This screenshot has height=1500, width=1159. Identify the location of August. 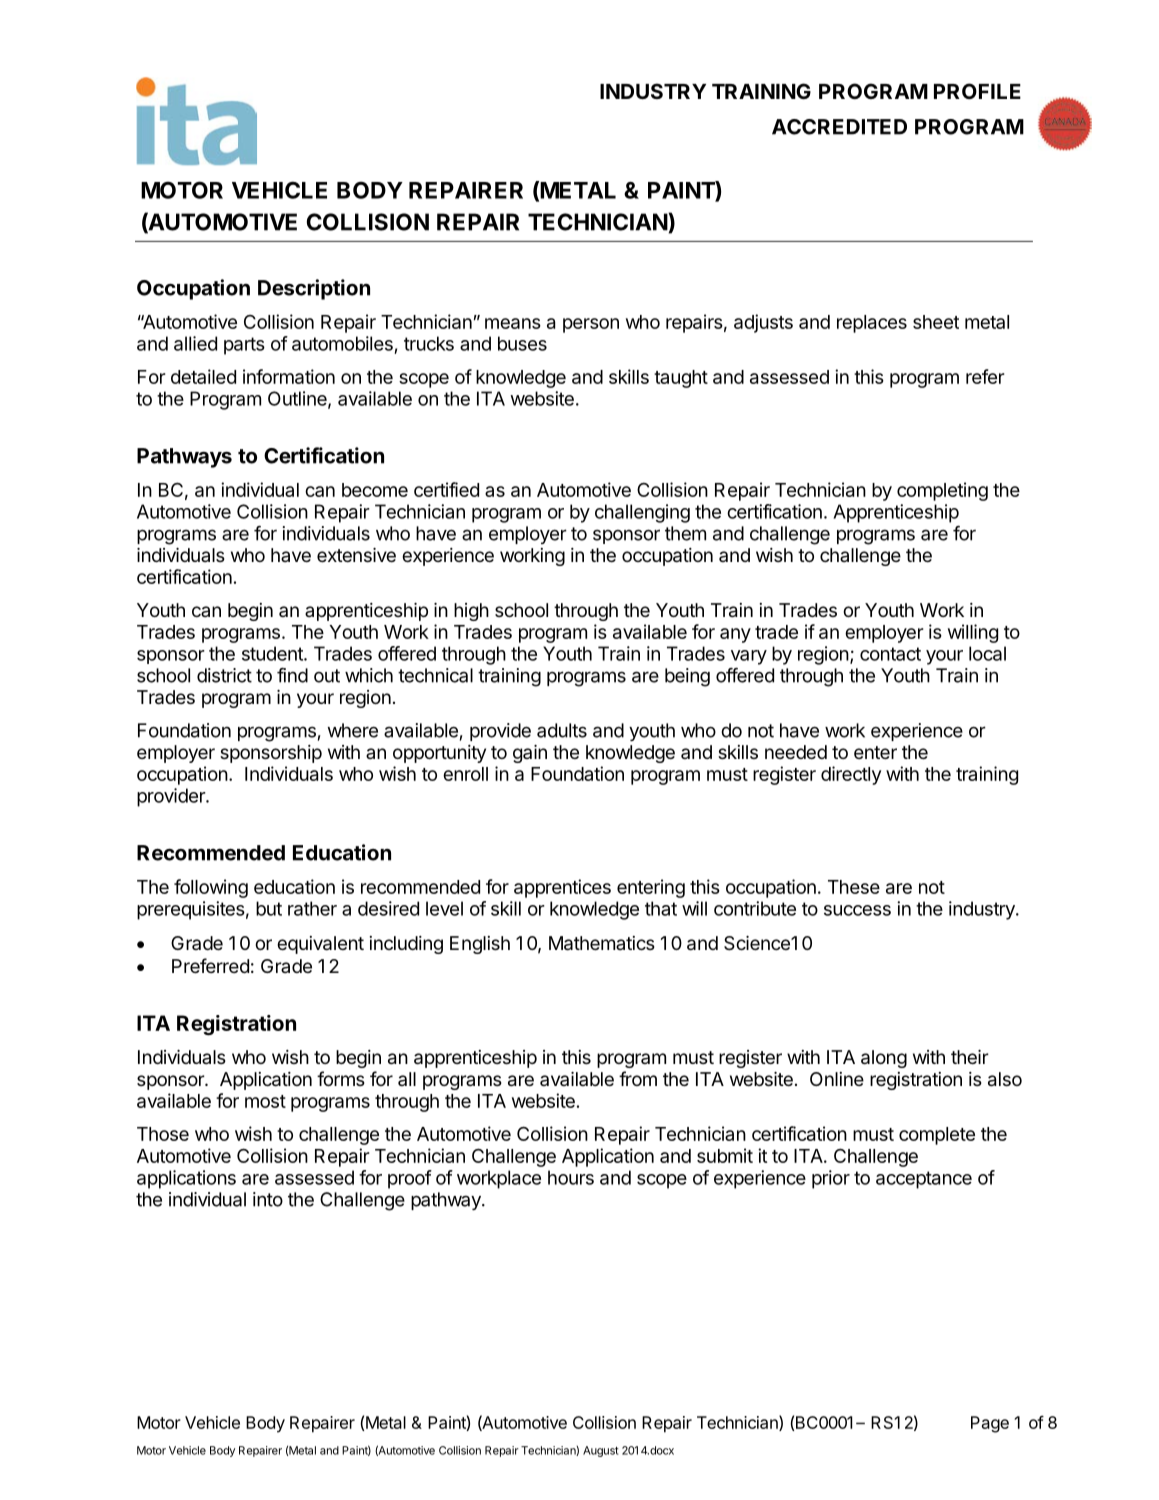
(601, 1451).
